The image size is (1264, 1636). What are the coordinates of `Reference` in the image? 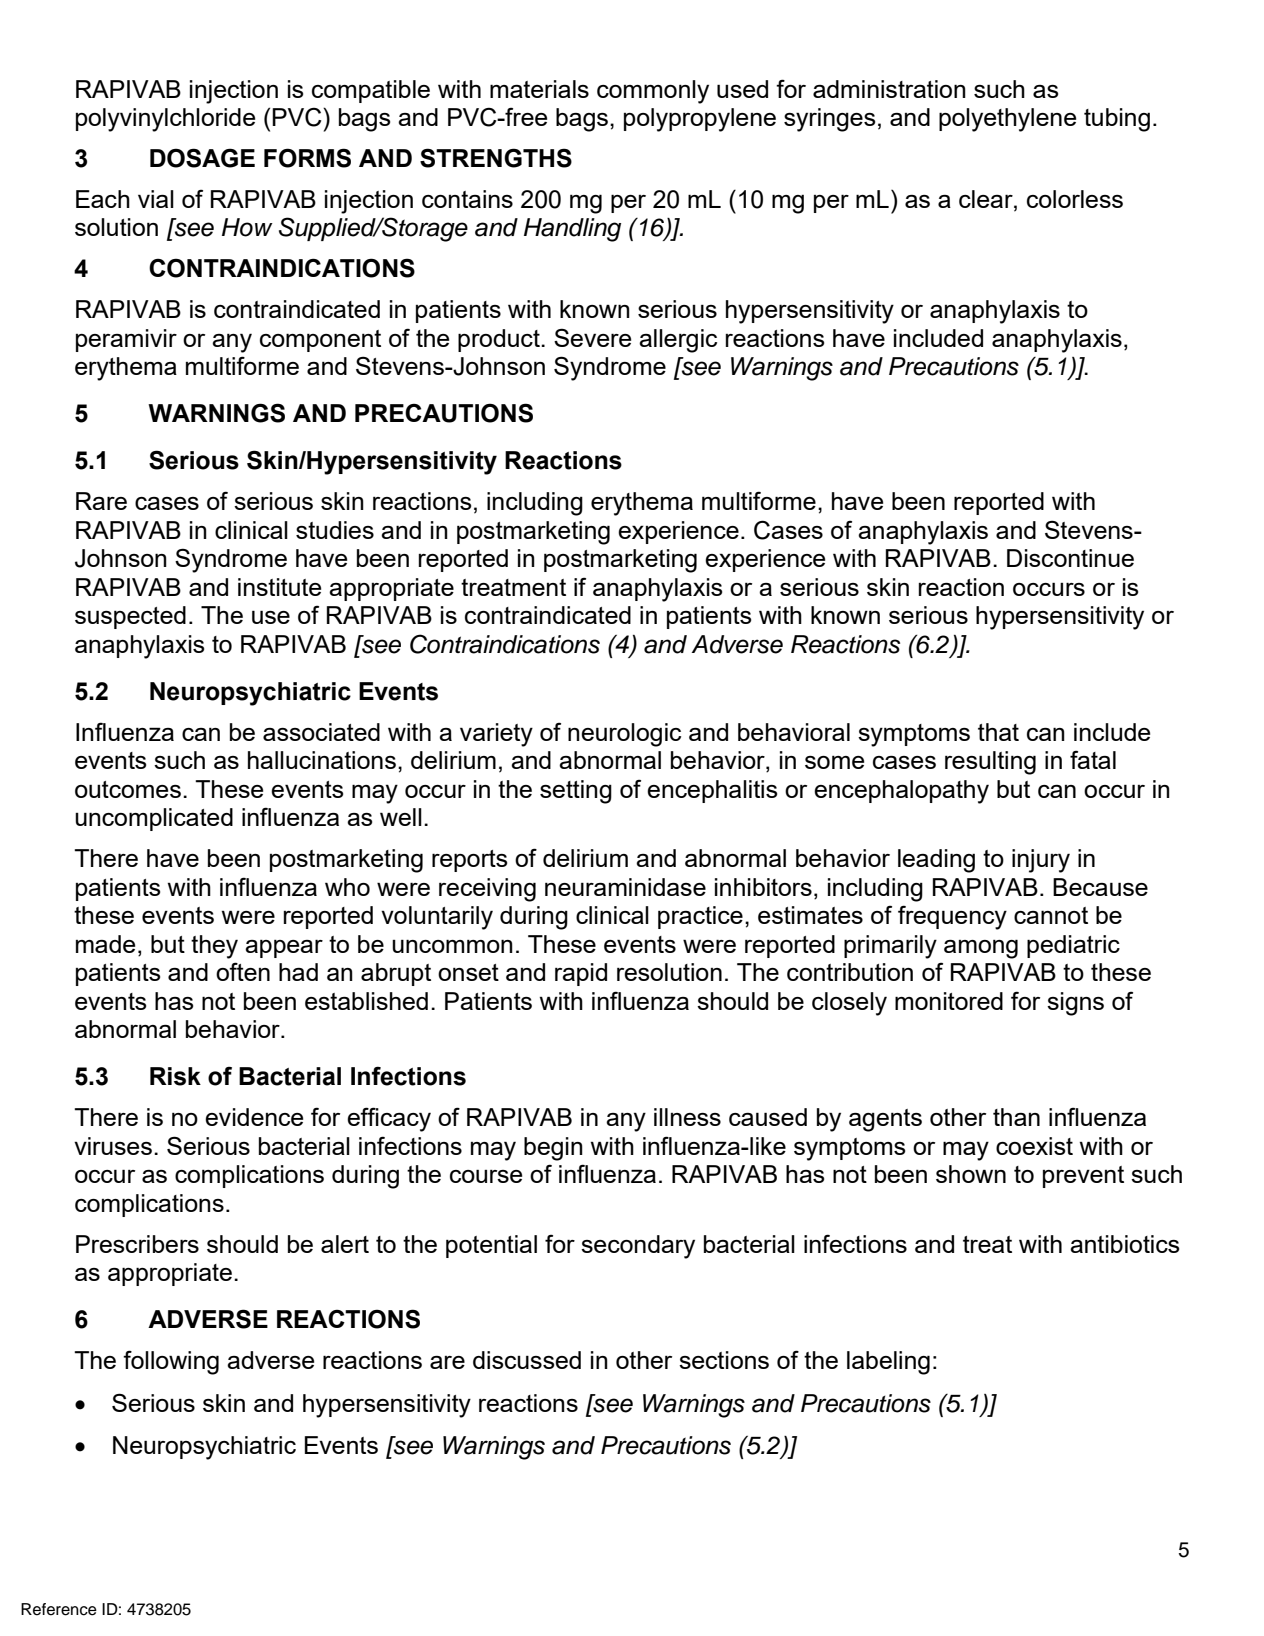 It's located at (59, 1609).
